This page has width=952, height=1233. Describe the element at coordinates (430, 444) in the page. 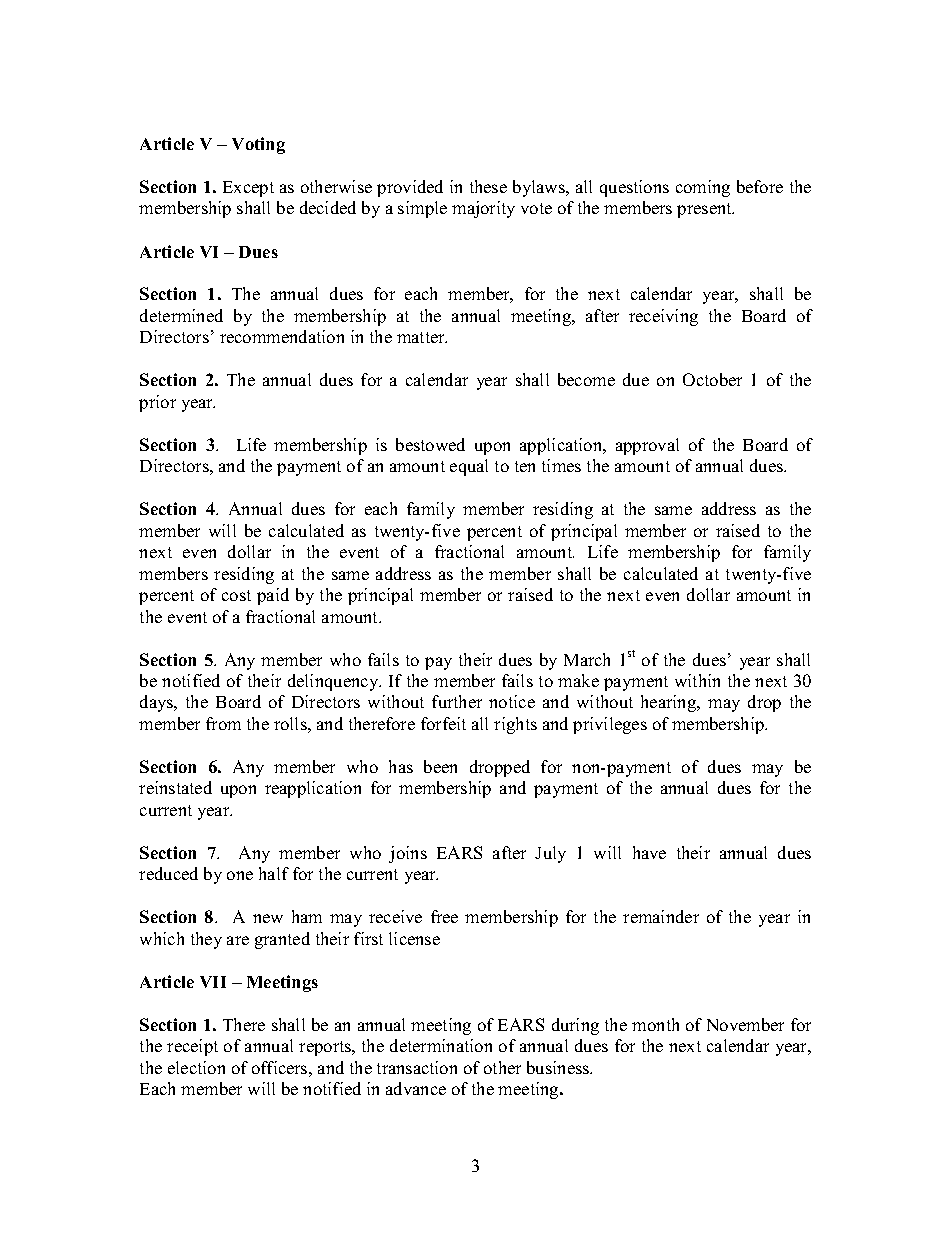

I see `bestowed` at that location.
